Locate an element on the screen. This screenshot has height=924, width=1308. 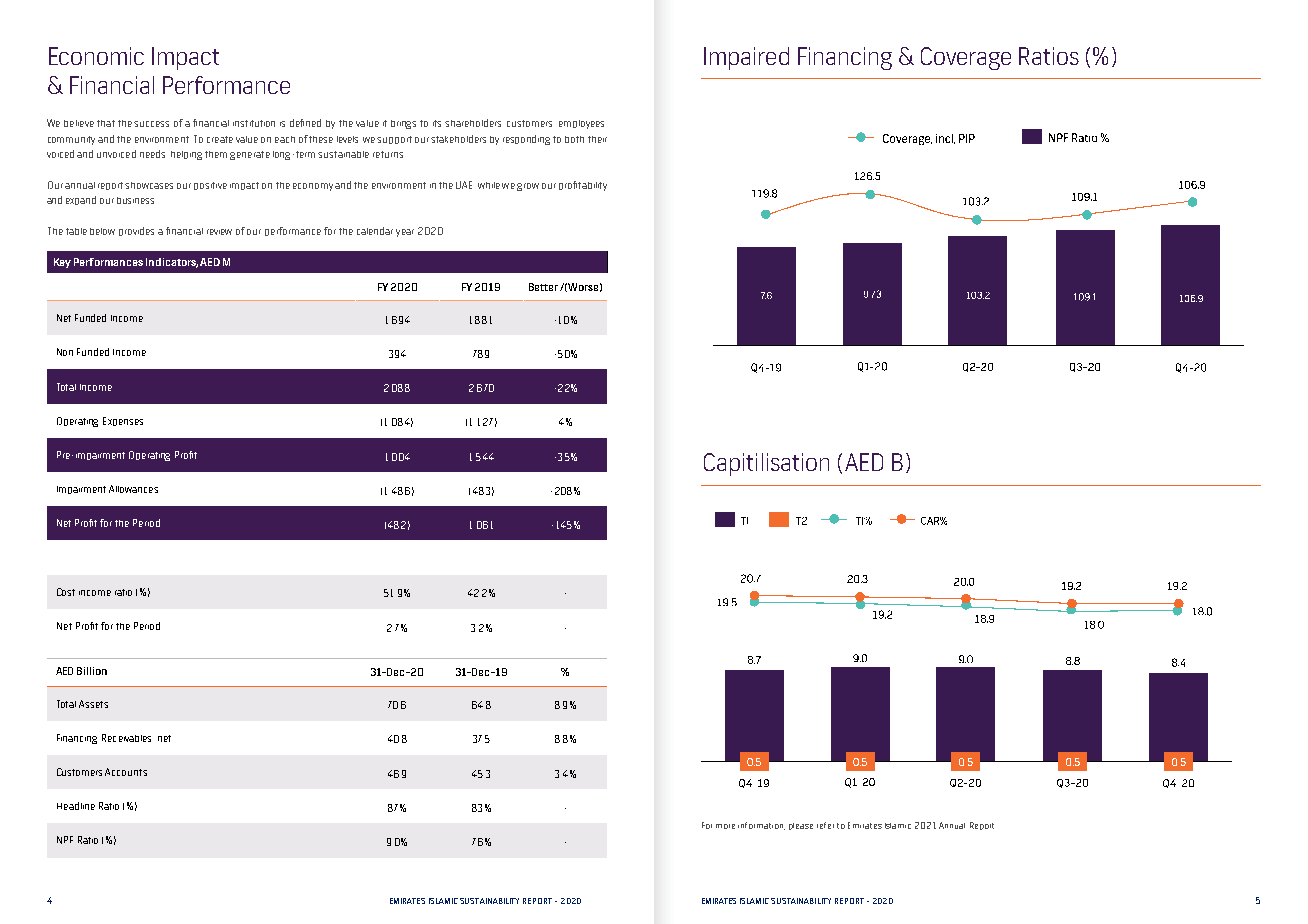
year is located at coordinates (405, 233).
